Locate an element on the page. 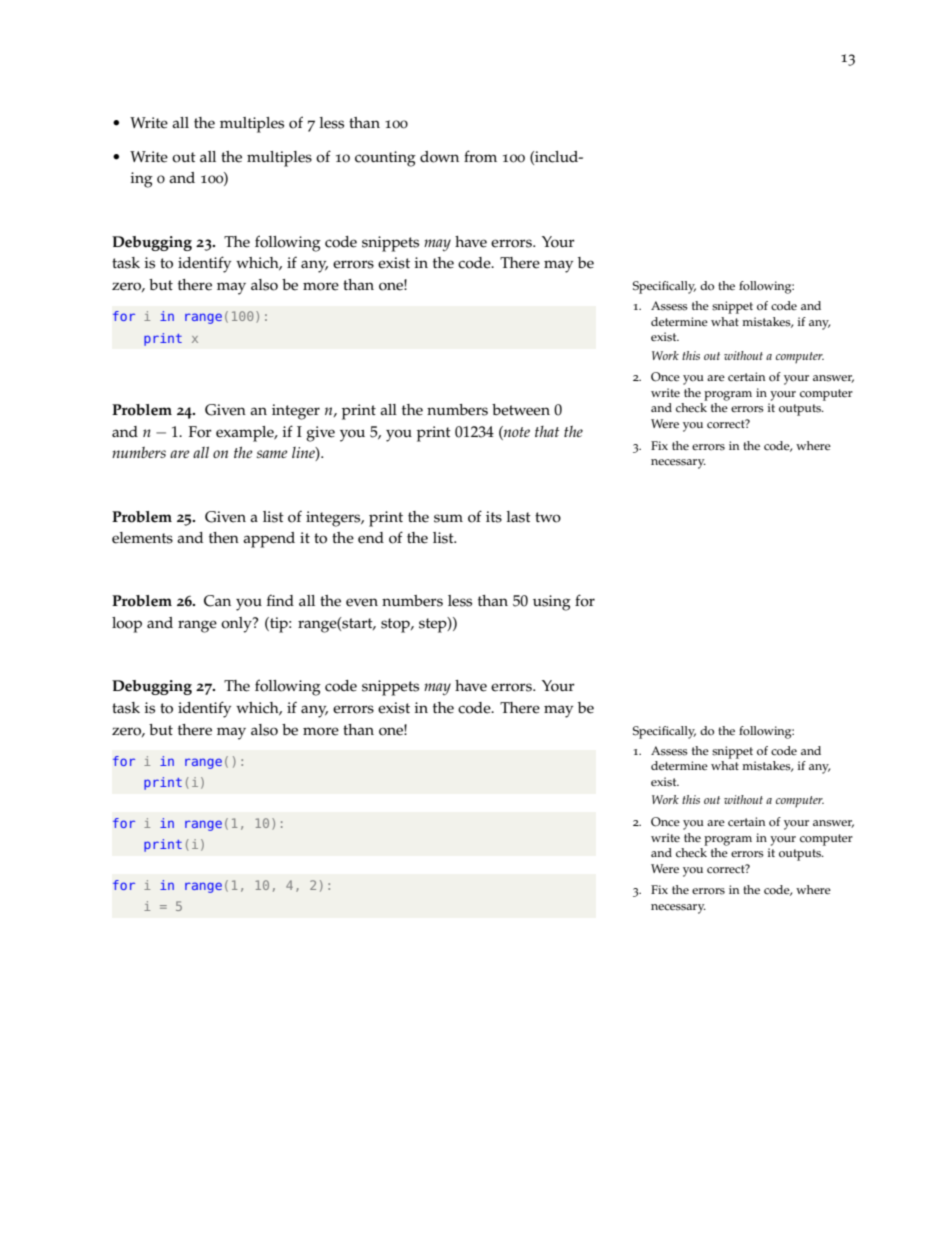 Image resolution: width=952 pixels, height=1233 pixels. then is located at coordinates (224, 538).
